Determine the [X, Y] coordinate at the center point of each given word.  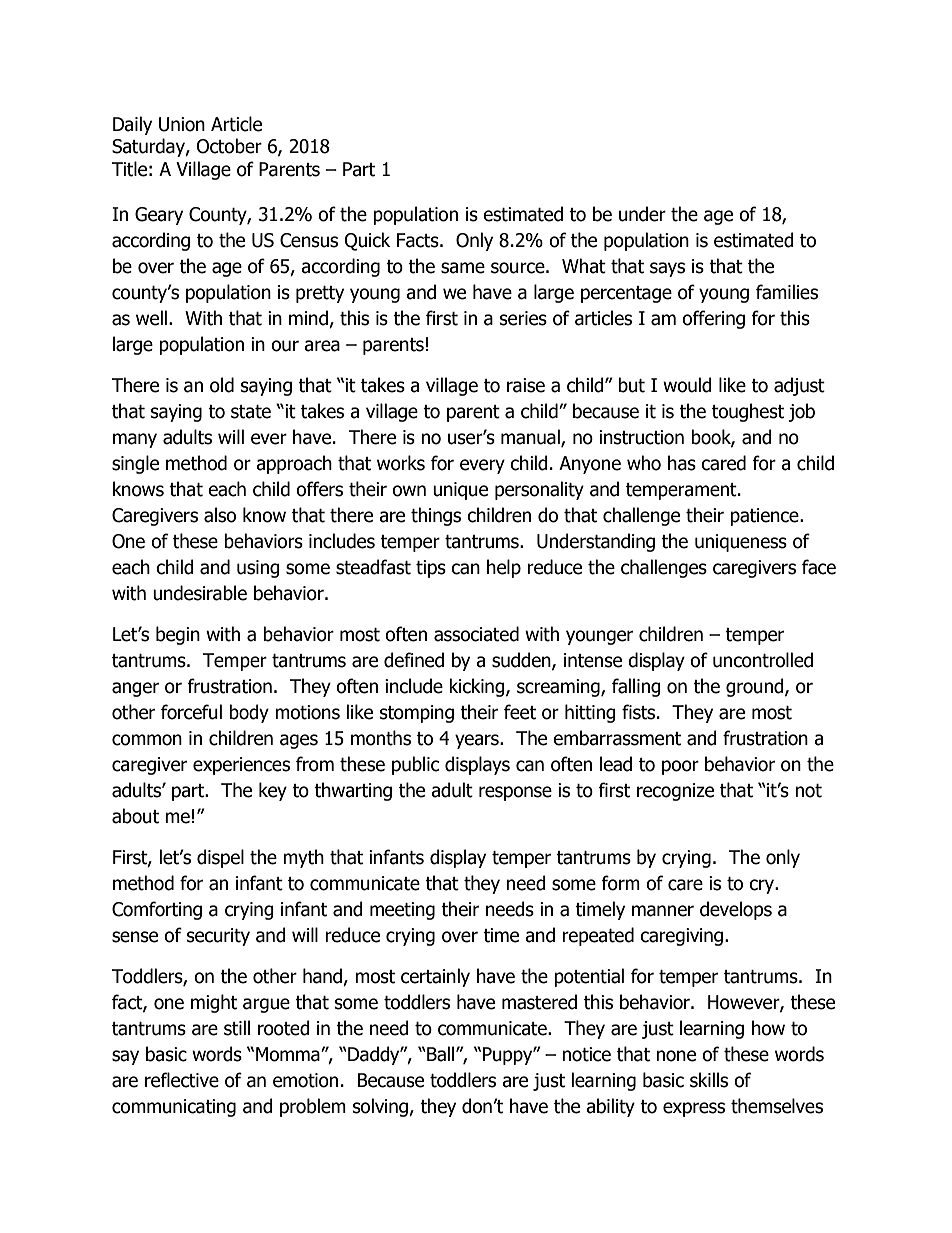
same [463, 268]
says [667, 269]
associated [476, 634]
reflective [182, 1080]
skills [709, 1080]
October [229, 146]
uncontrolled [763, 660]
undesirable [200, 593]
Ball [442, 1054]
